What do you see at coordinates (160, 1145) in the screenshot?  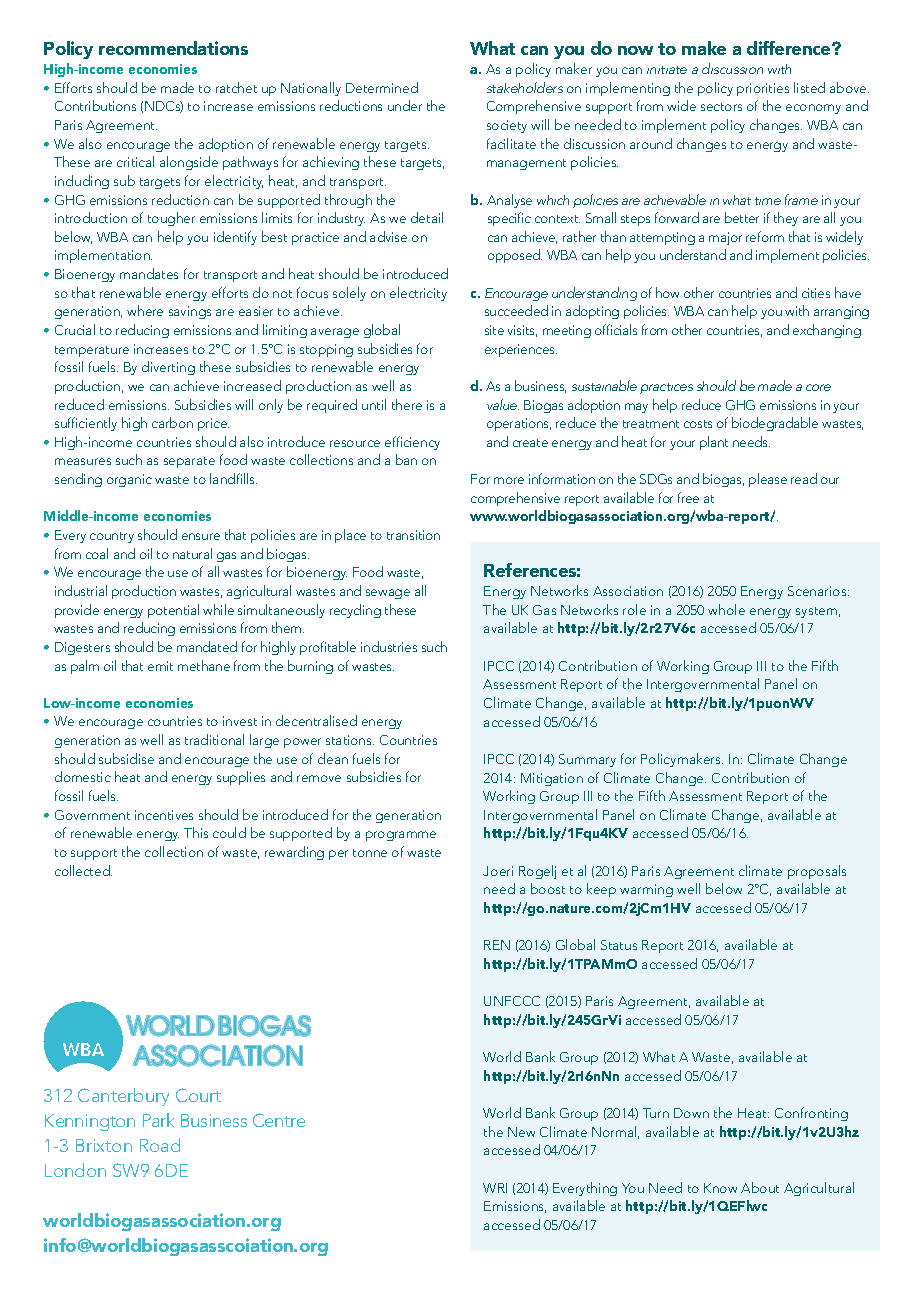 I see `Road` at bounding box center [160, 1145].
